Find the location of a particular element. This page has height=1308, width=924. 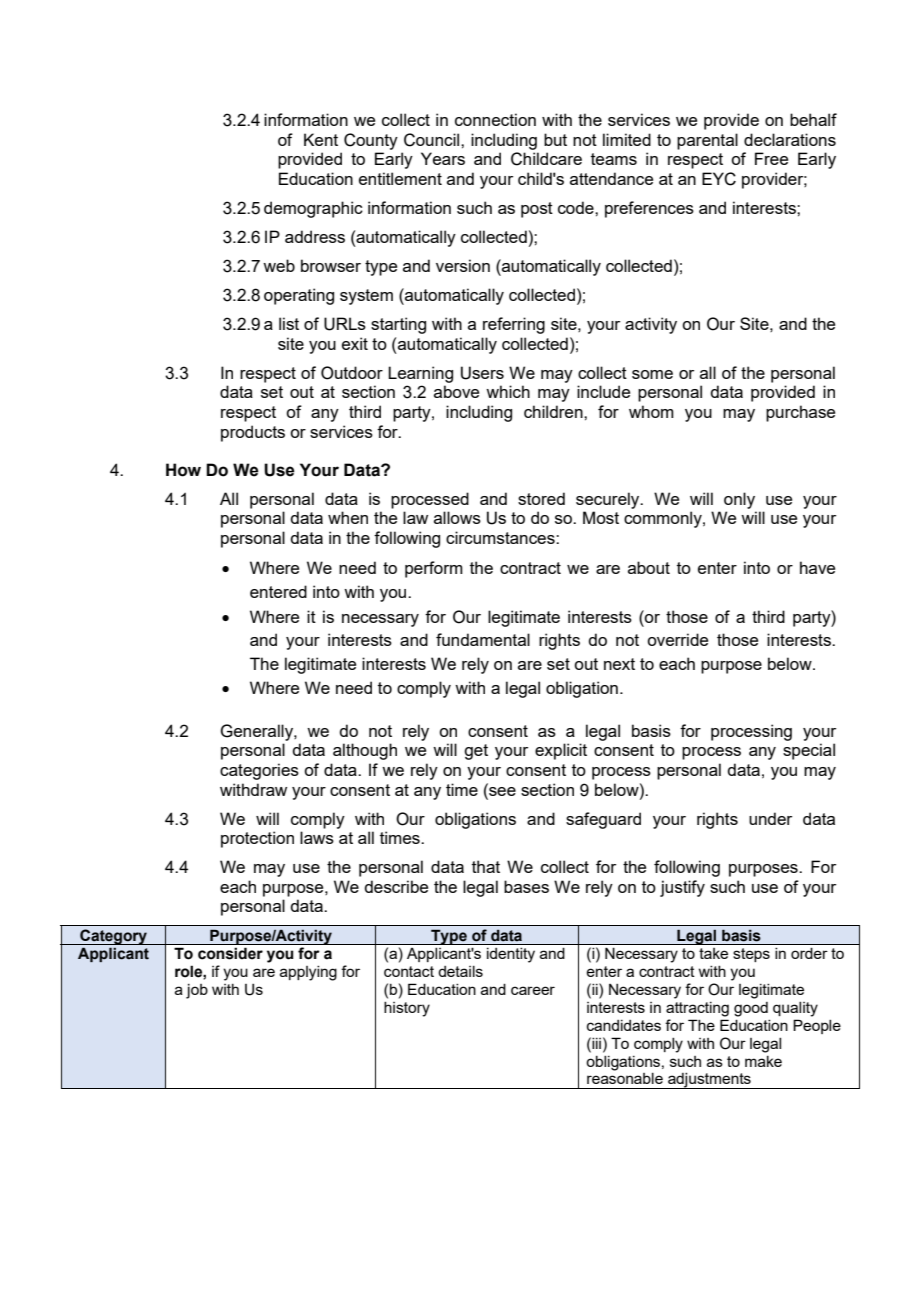

products is located at coordinates (253, 433).
